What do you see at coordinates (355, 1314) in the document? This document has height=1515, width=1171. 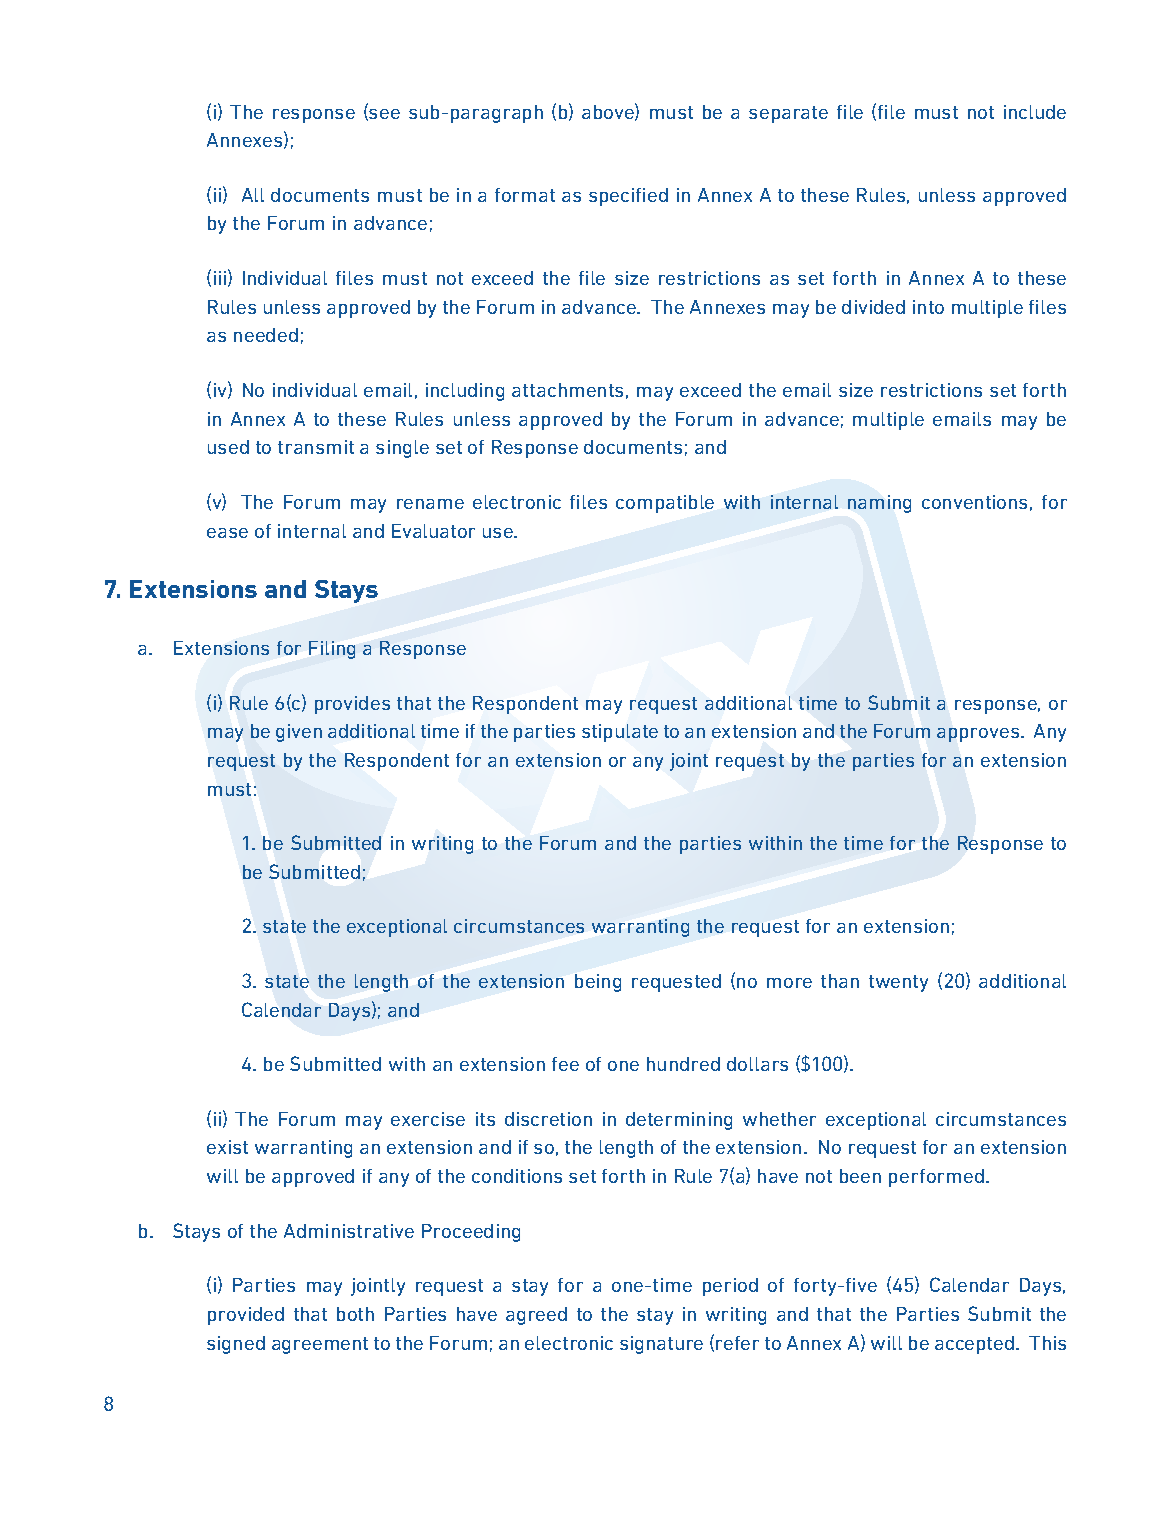 I see `both` at bounding box center [355, 1314].
